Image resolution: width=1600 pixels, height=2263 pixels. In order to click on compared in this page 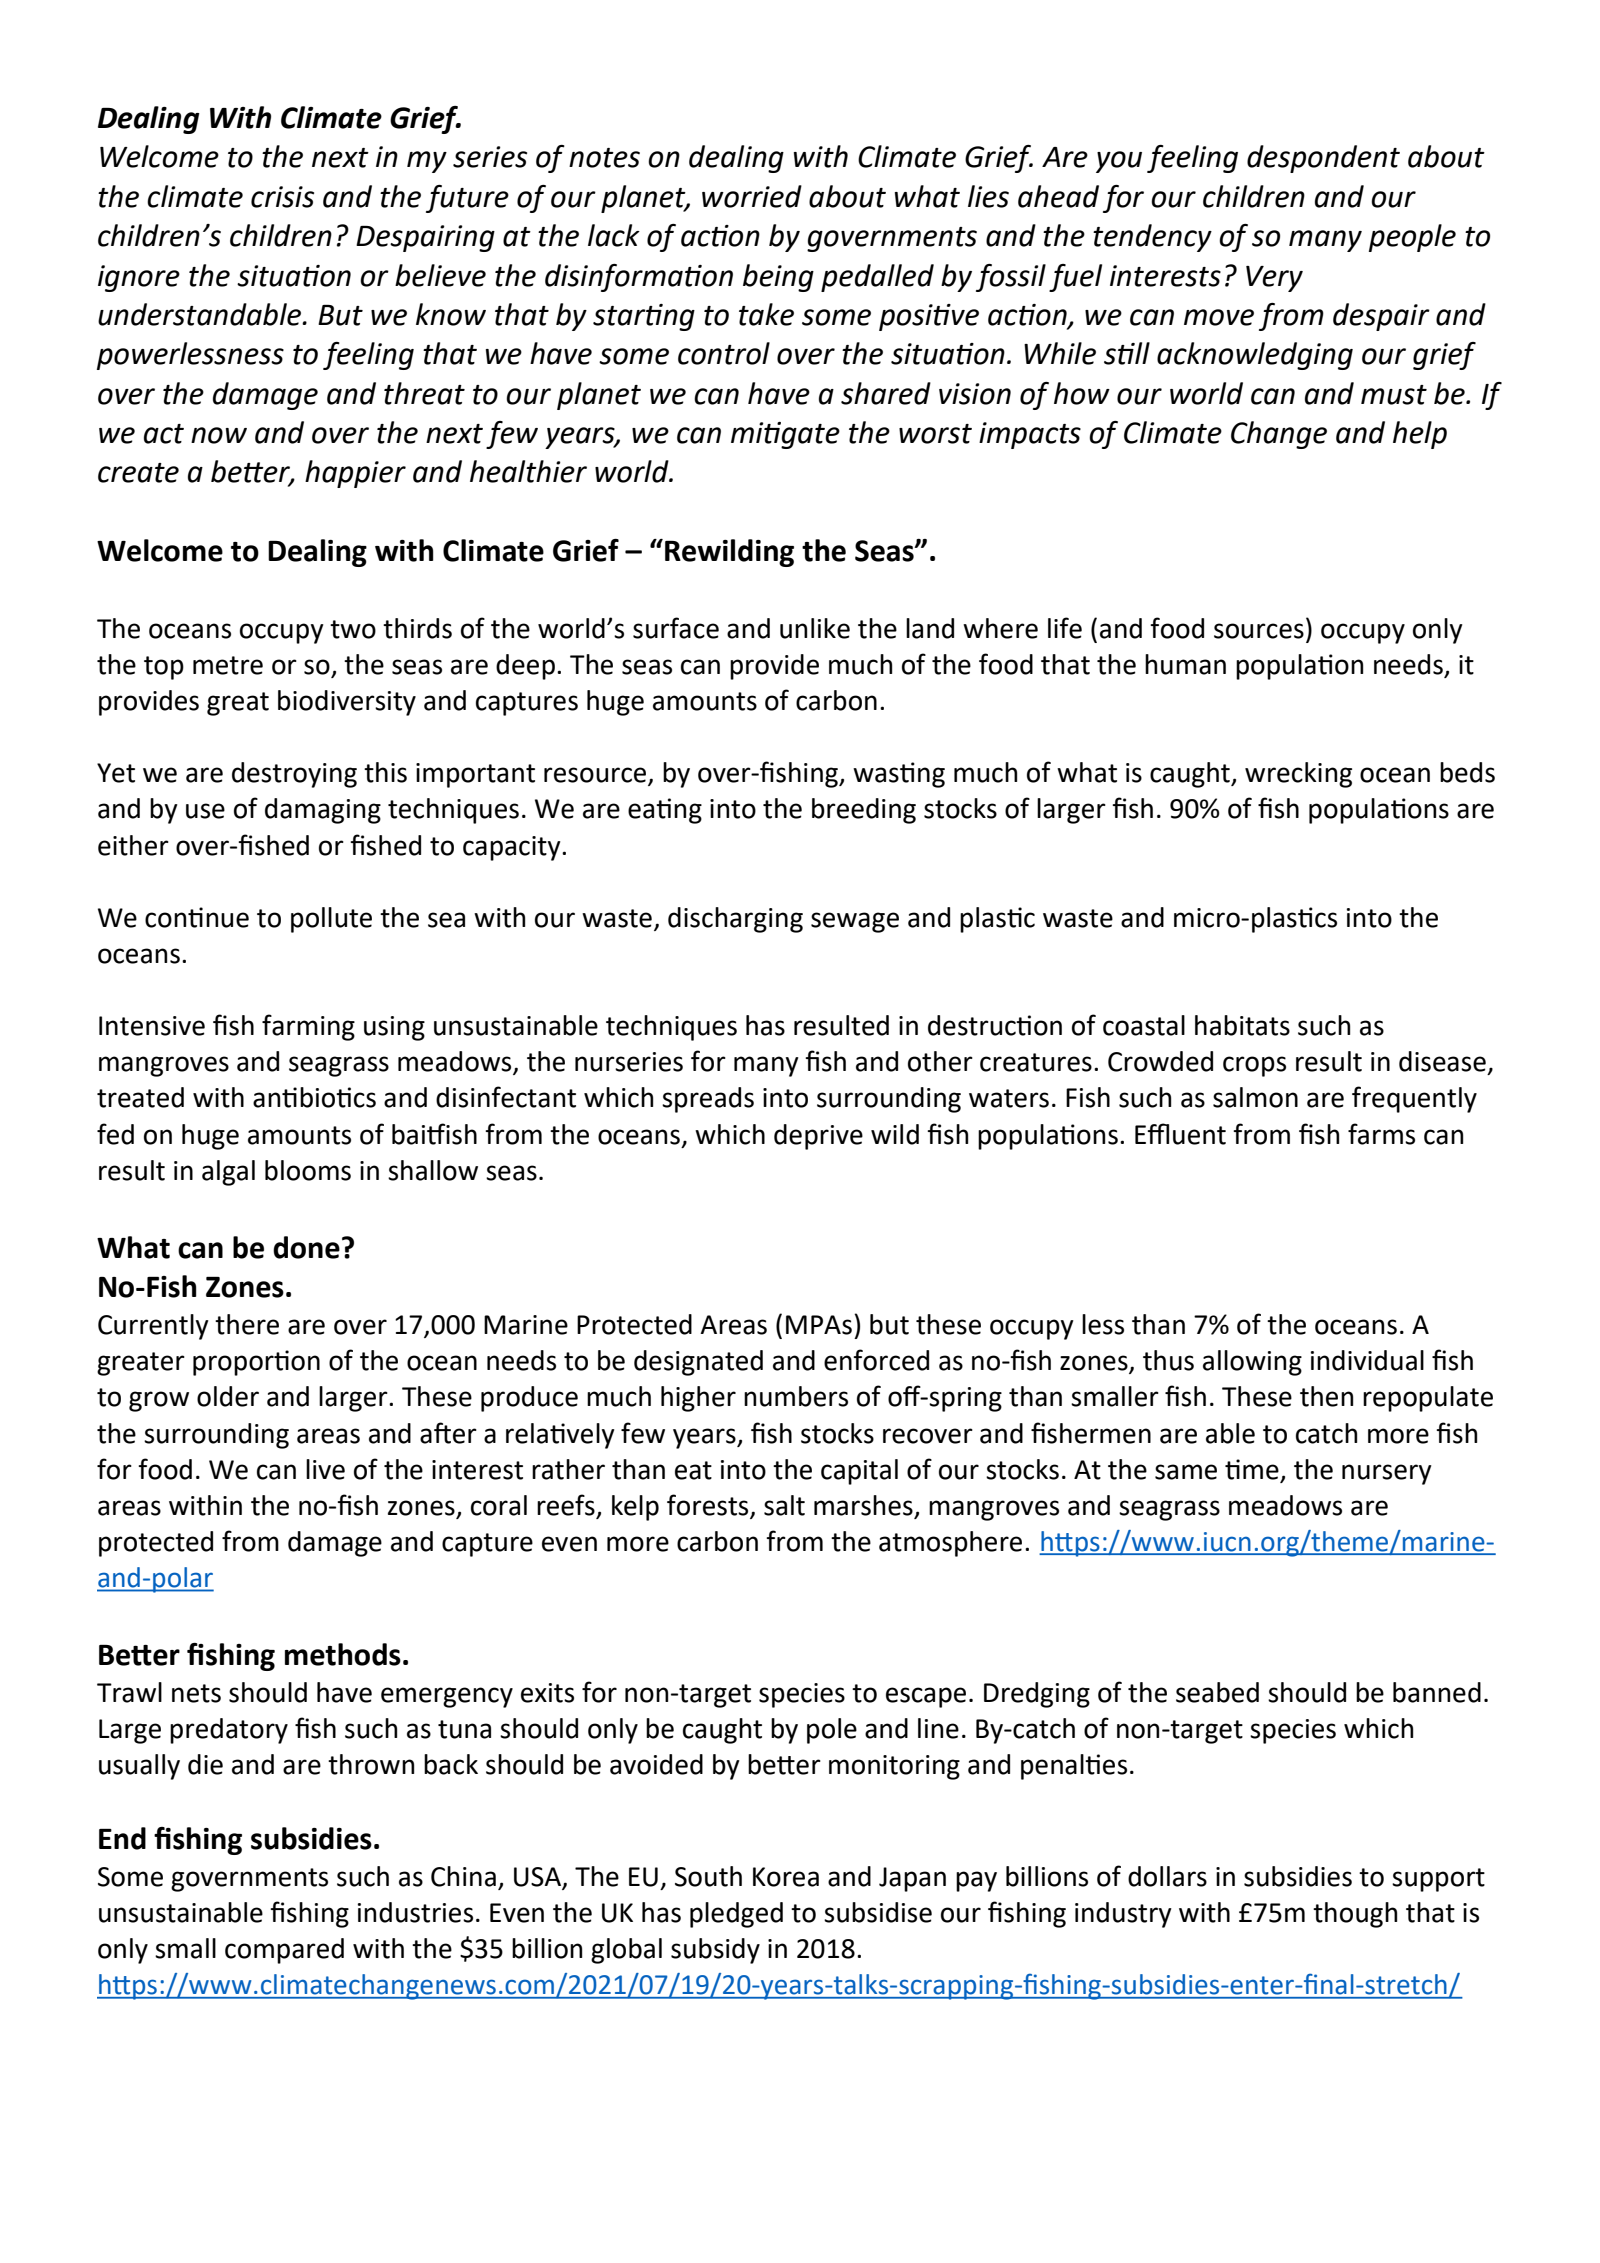, I will do `click(284, 1951)`.
